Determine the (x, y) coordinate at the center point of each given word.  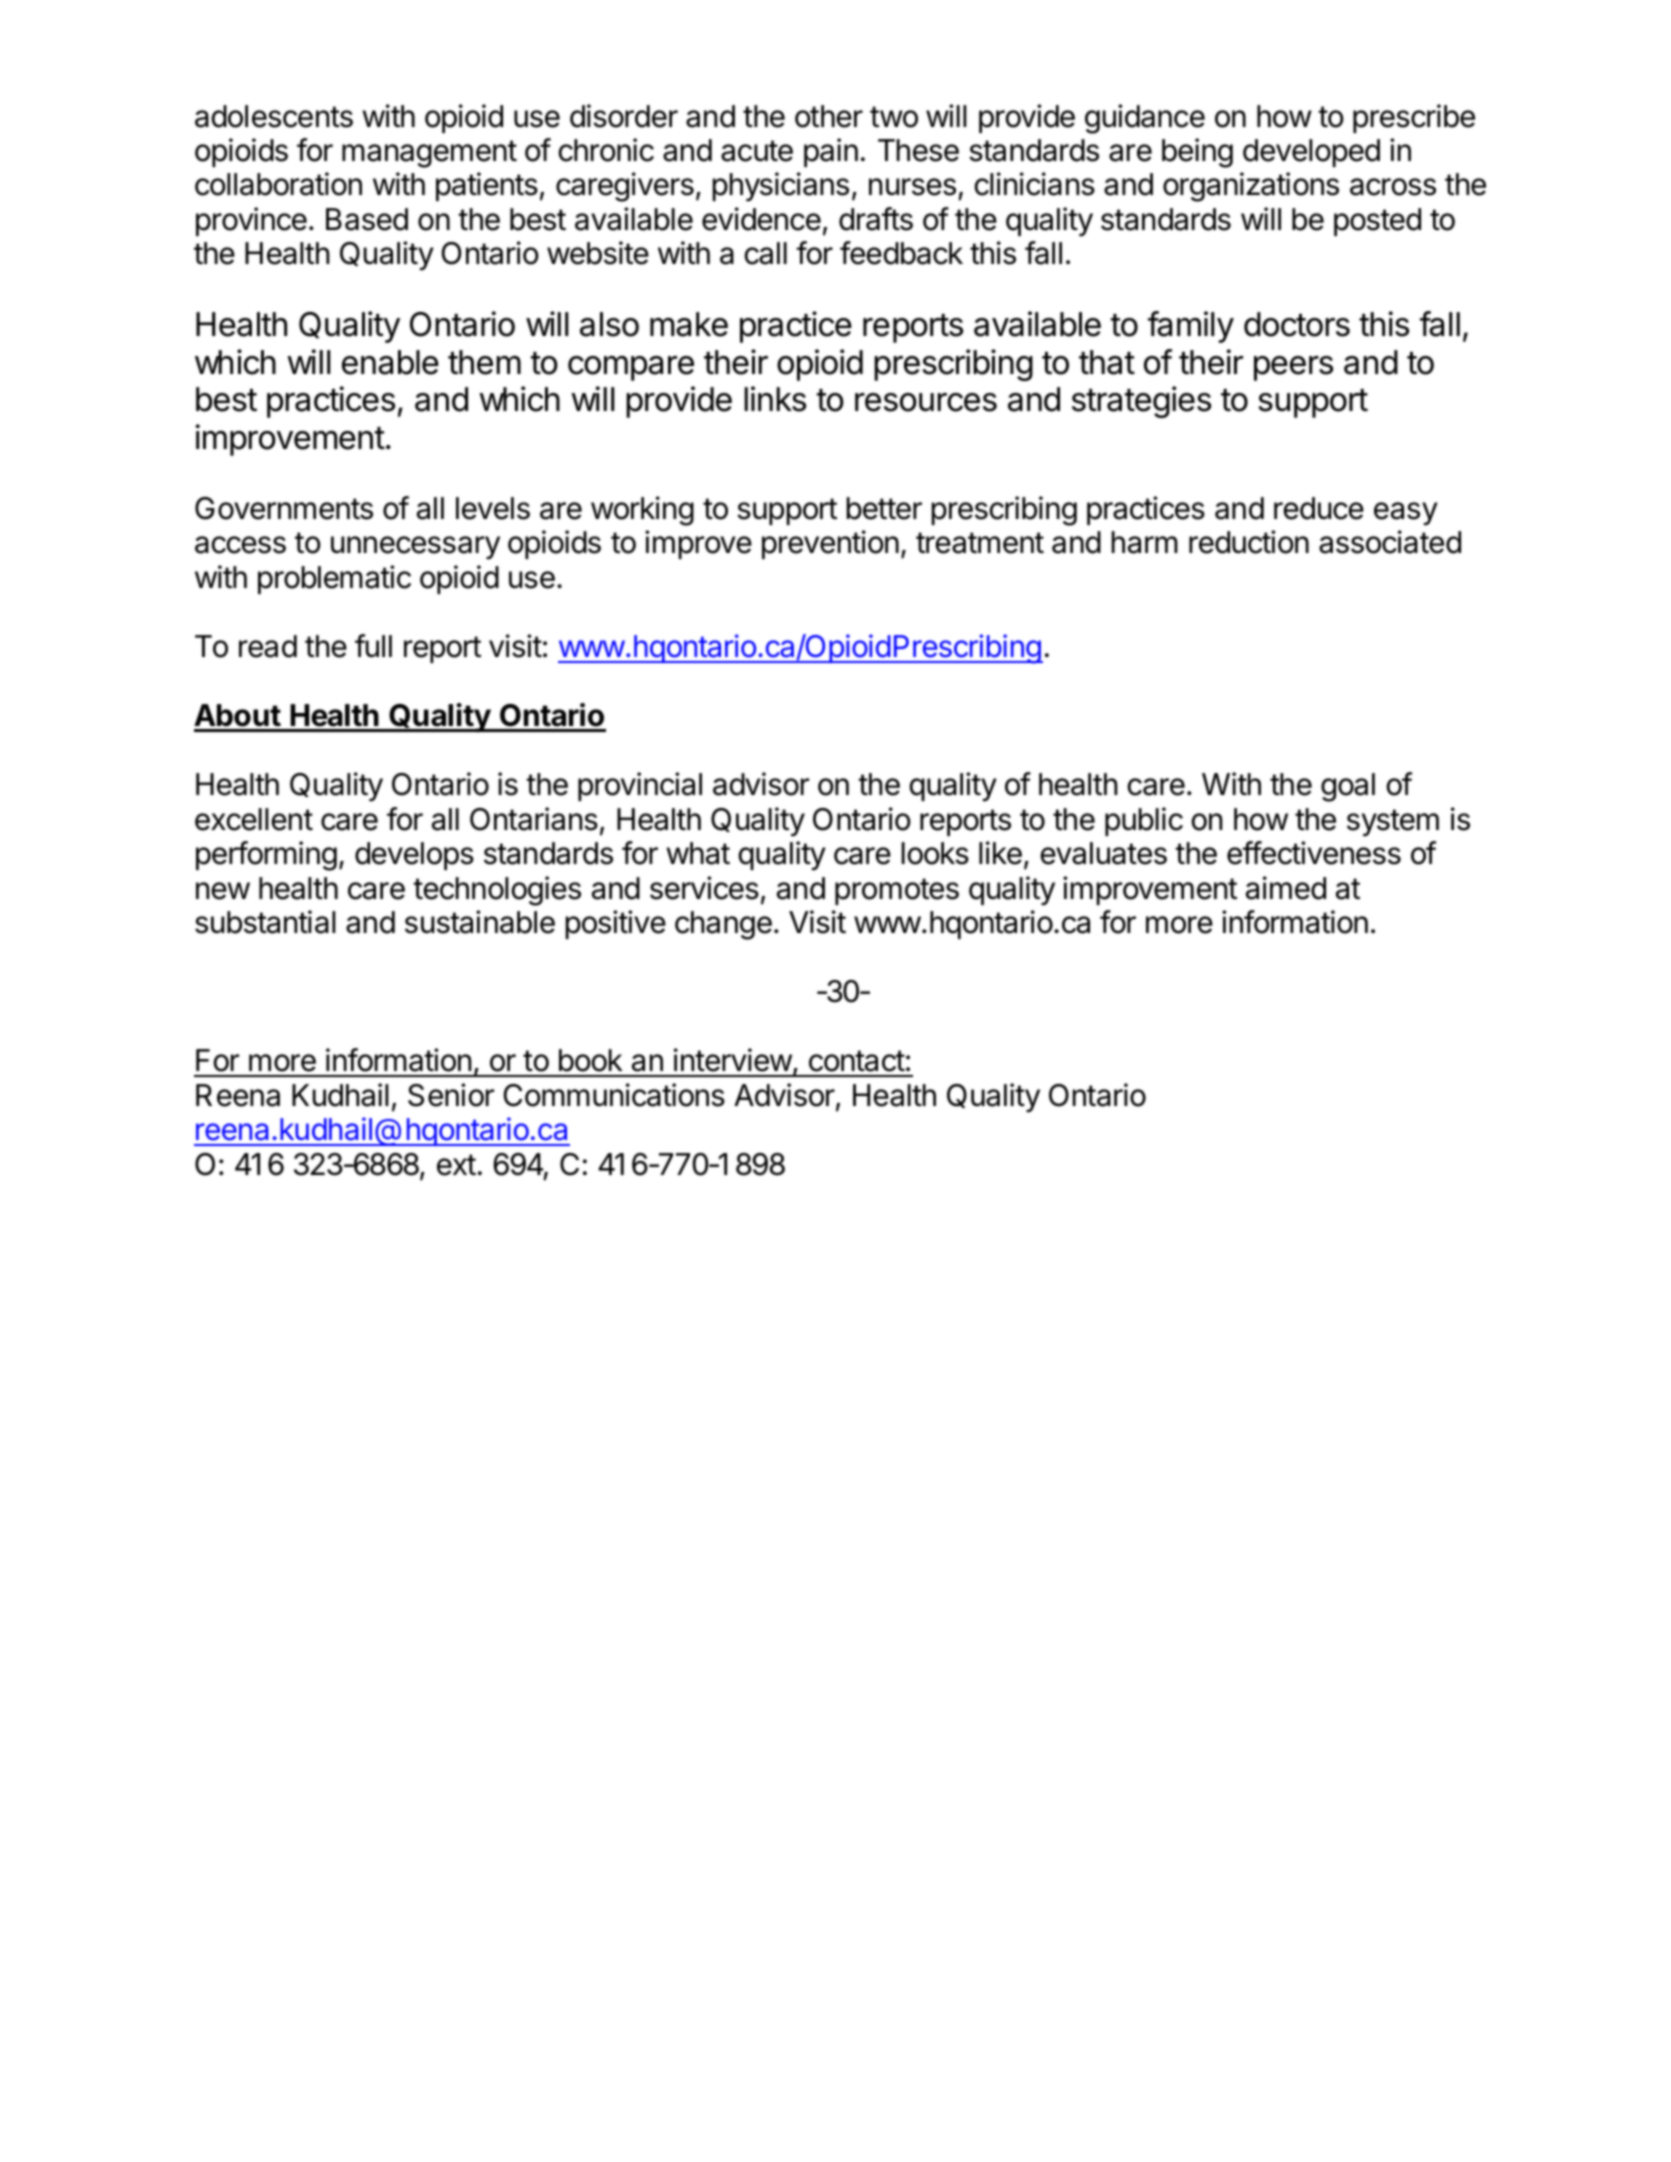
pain (831, 152)
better (884, 508)
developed (1311, 153)
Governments (284, 508)
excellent (254, 819)
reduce (1319, 508)
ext (456, 1165)
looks (935, 853)
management (429, 154)
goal (1348, 787)
